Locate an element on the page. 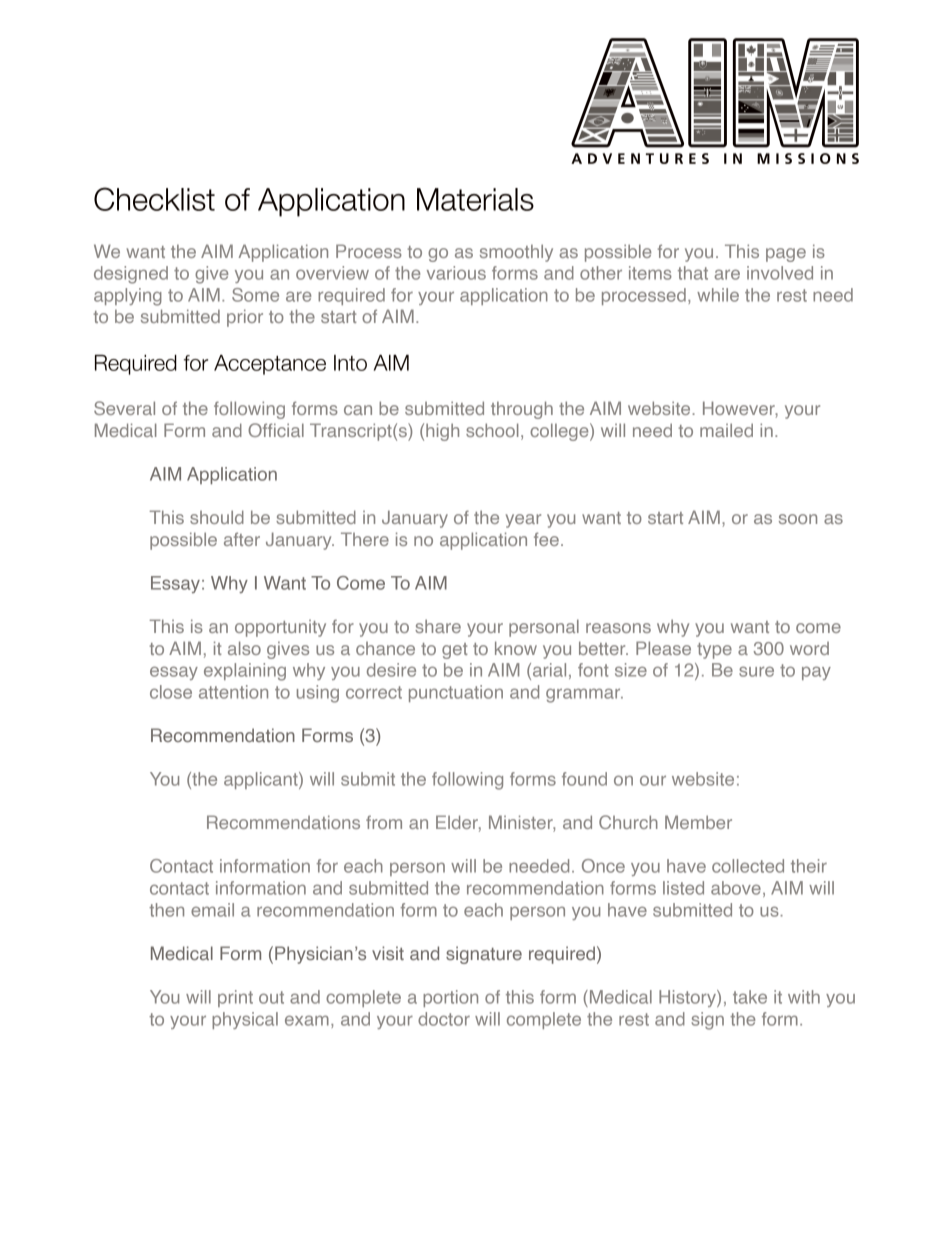  page is located at coordinates (786, 255).
